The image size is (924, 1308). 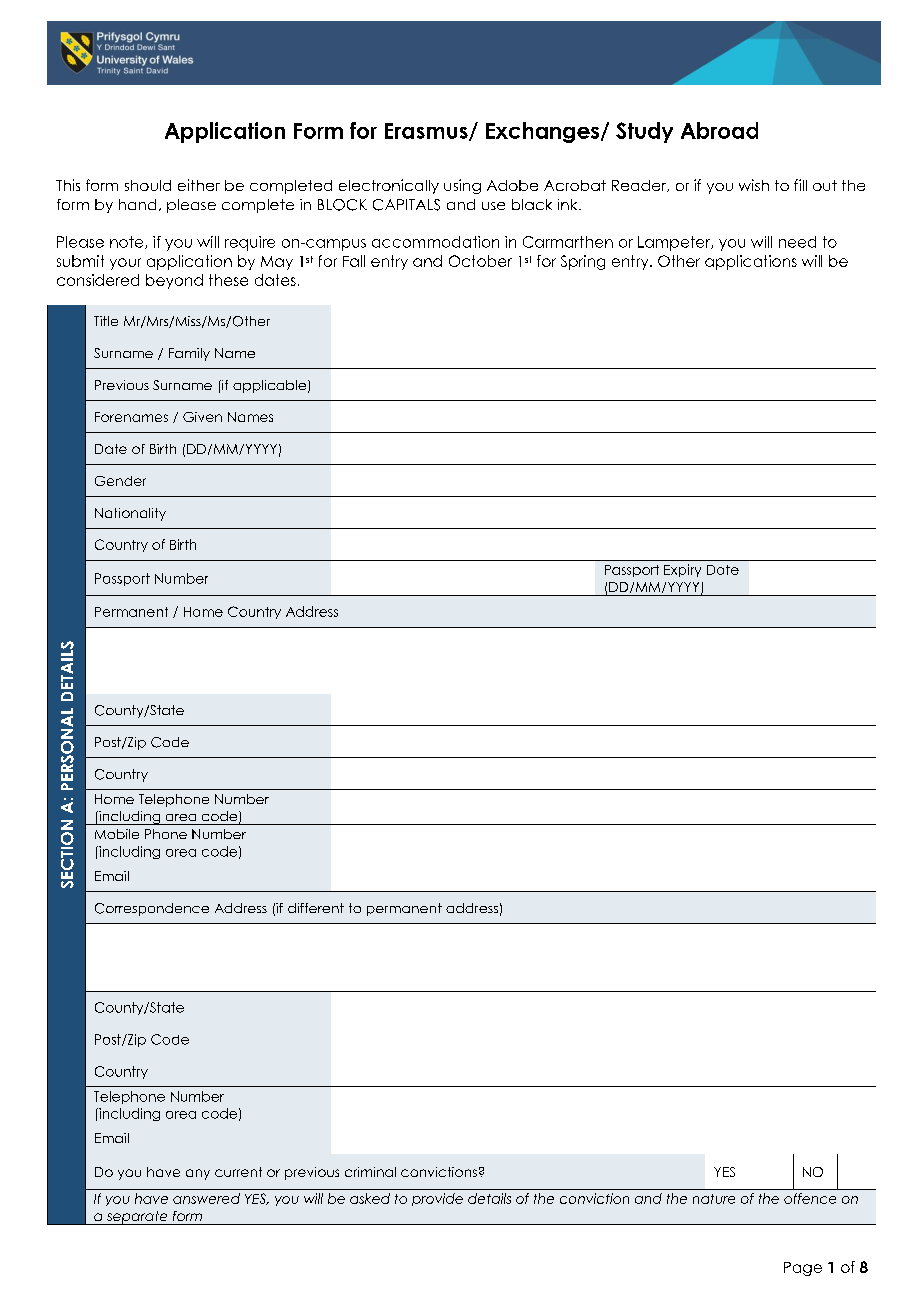 I want to click on using, so click(x=462, y=186).
